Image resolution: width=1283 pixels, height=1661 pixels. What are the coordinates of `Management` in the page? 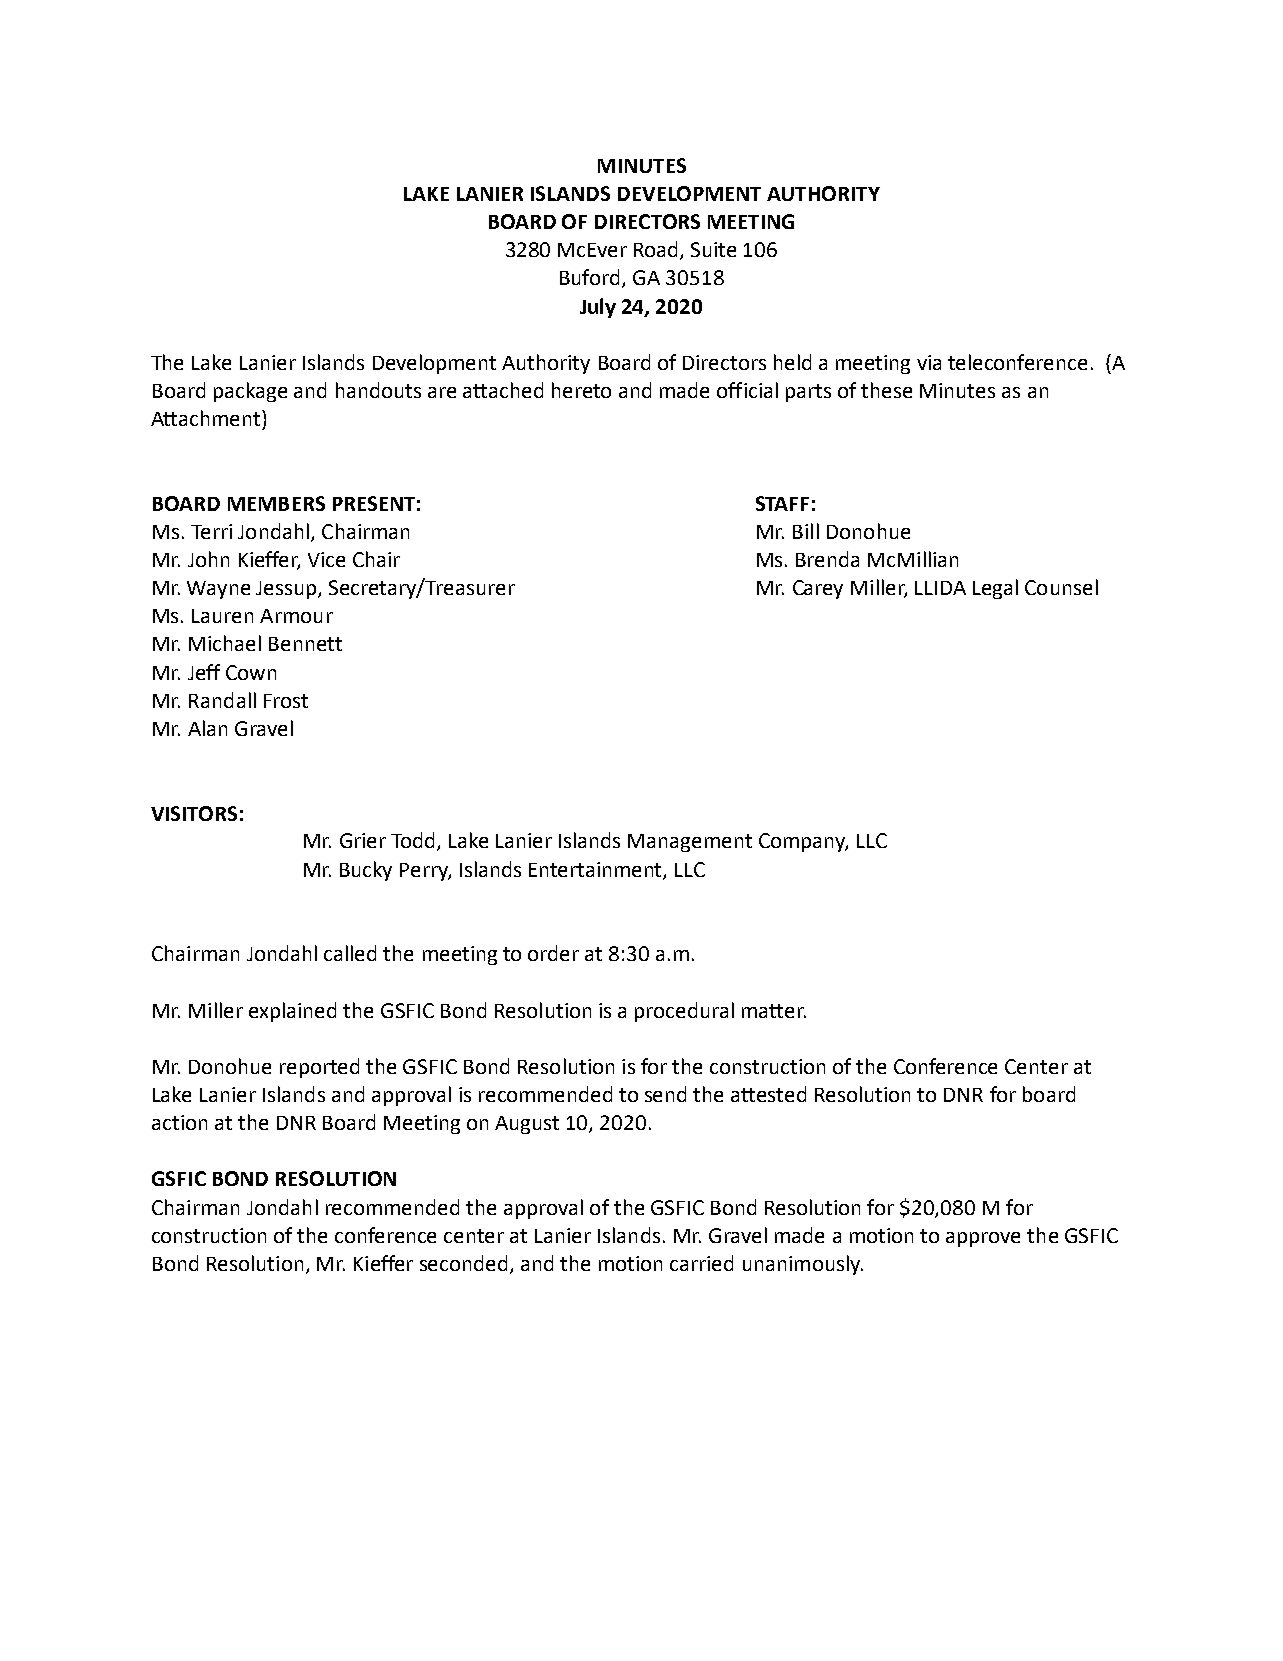 It's located at (690, 843).
